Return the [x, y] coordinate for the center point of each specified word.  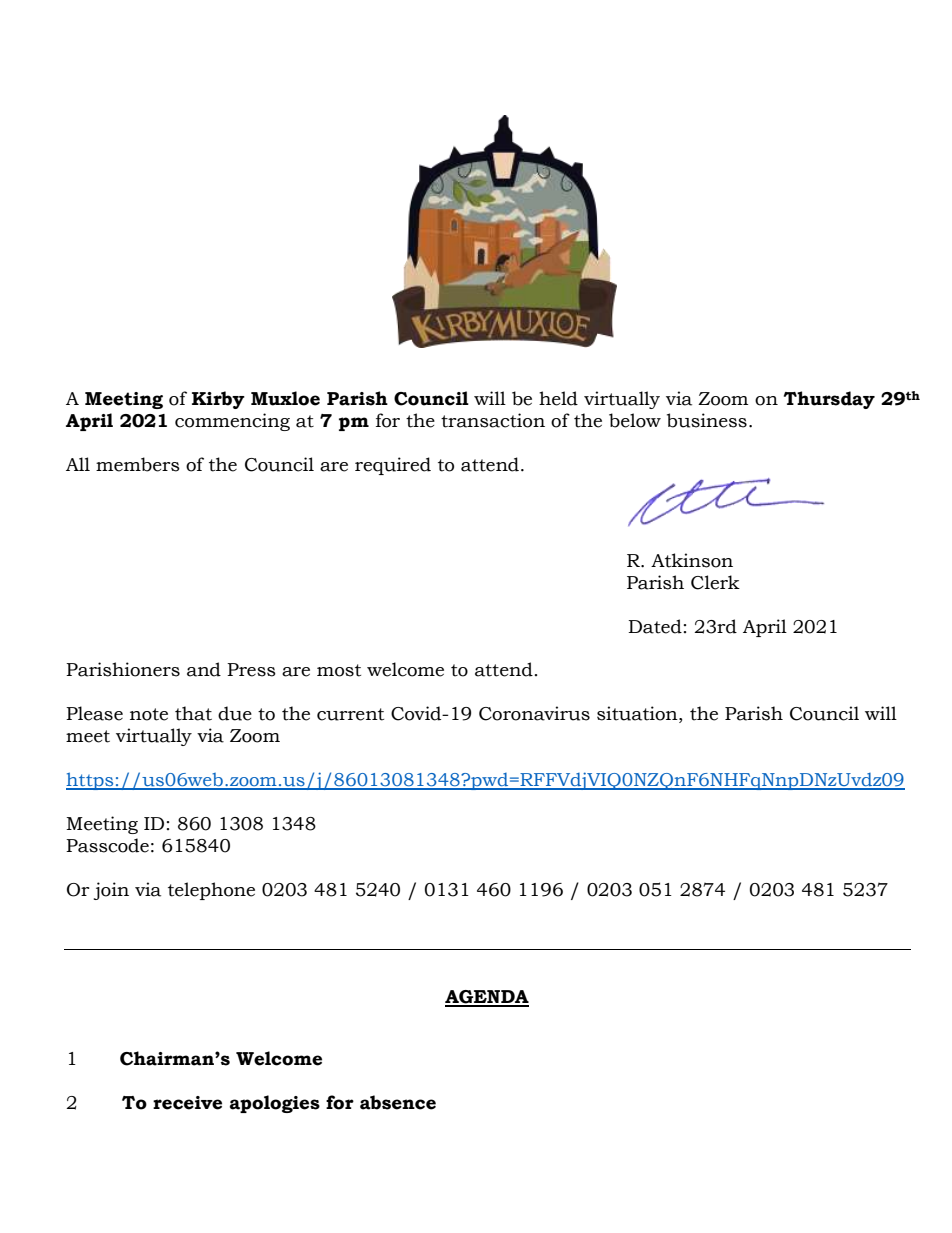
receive [187, 1103]
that [193, 713]
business [707, 420]
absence [398, 1102]
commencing [232, 422]
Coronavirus [534, 713]
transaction [493, 420]
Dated [655, 626]
